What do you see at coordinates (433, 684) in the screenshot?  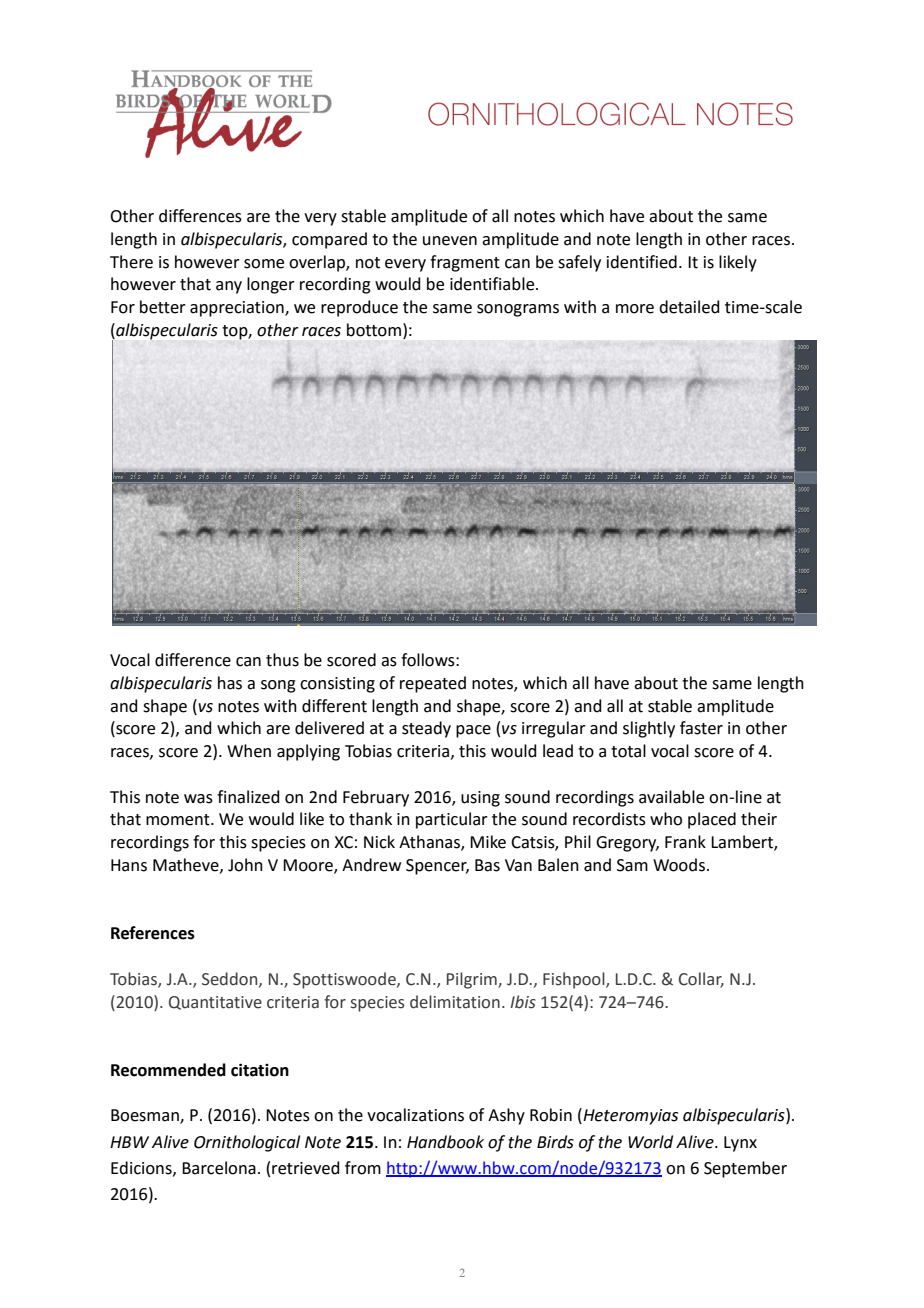 I see `repeated` at bounding box center [433, 684].
